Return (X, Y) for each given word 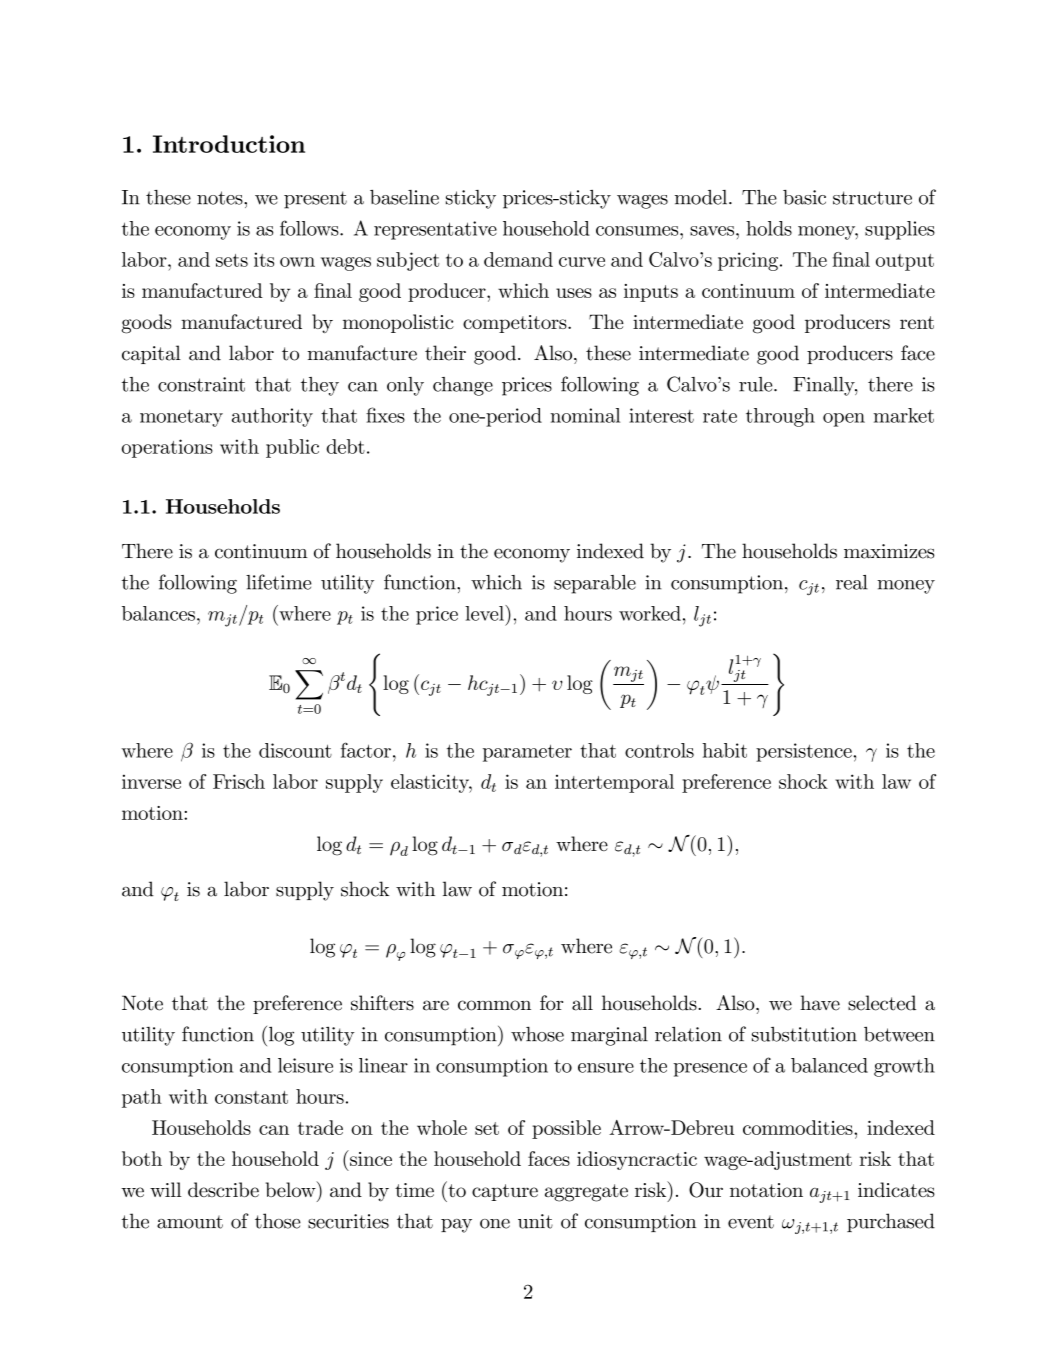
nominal (585, 415)
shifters (382, 1003)
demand (518, 259)
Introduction (229, 144)
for (551, 1003)
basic (804, 197)
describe (223, 1189)
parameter (527, 753)
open (844, 420)
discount (295, 750)
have (820, 1003)
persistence (804, 752)
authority (272, 417)
